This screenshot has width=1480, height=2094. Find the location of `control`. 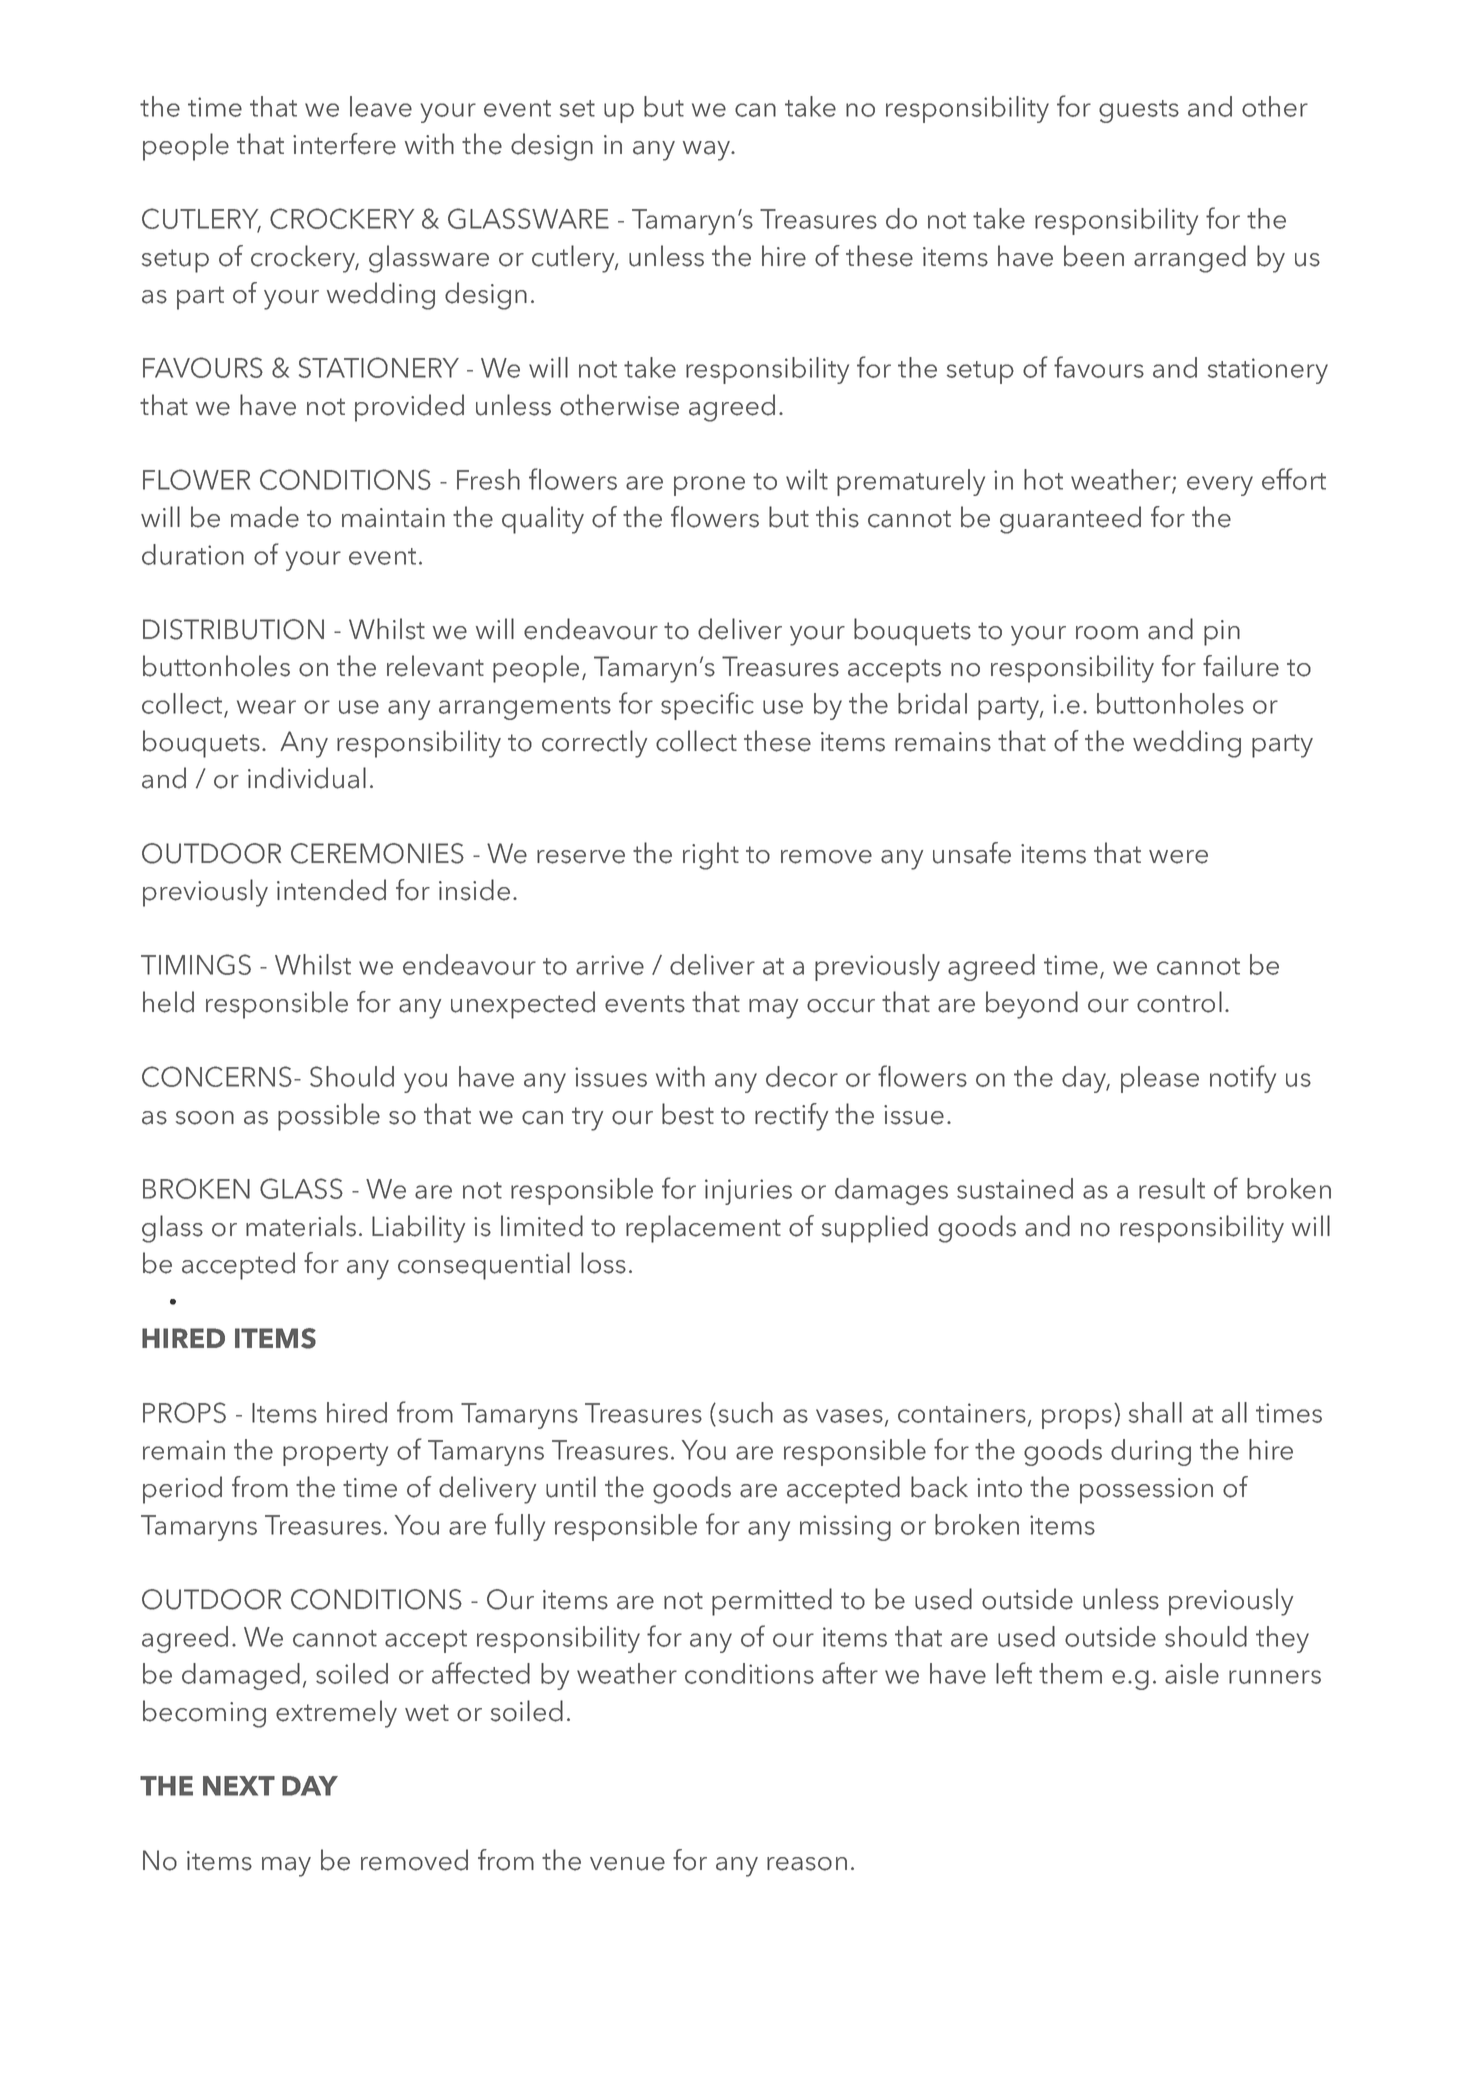

control is located at coordinates (1179, 1002).
